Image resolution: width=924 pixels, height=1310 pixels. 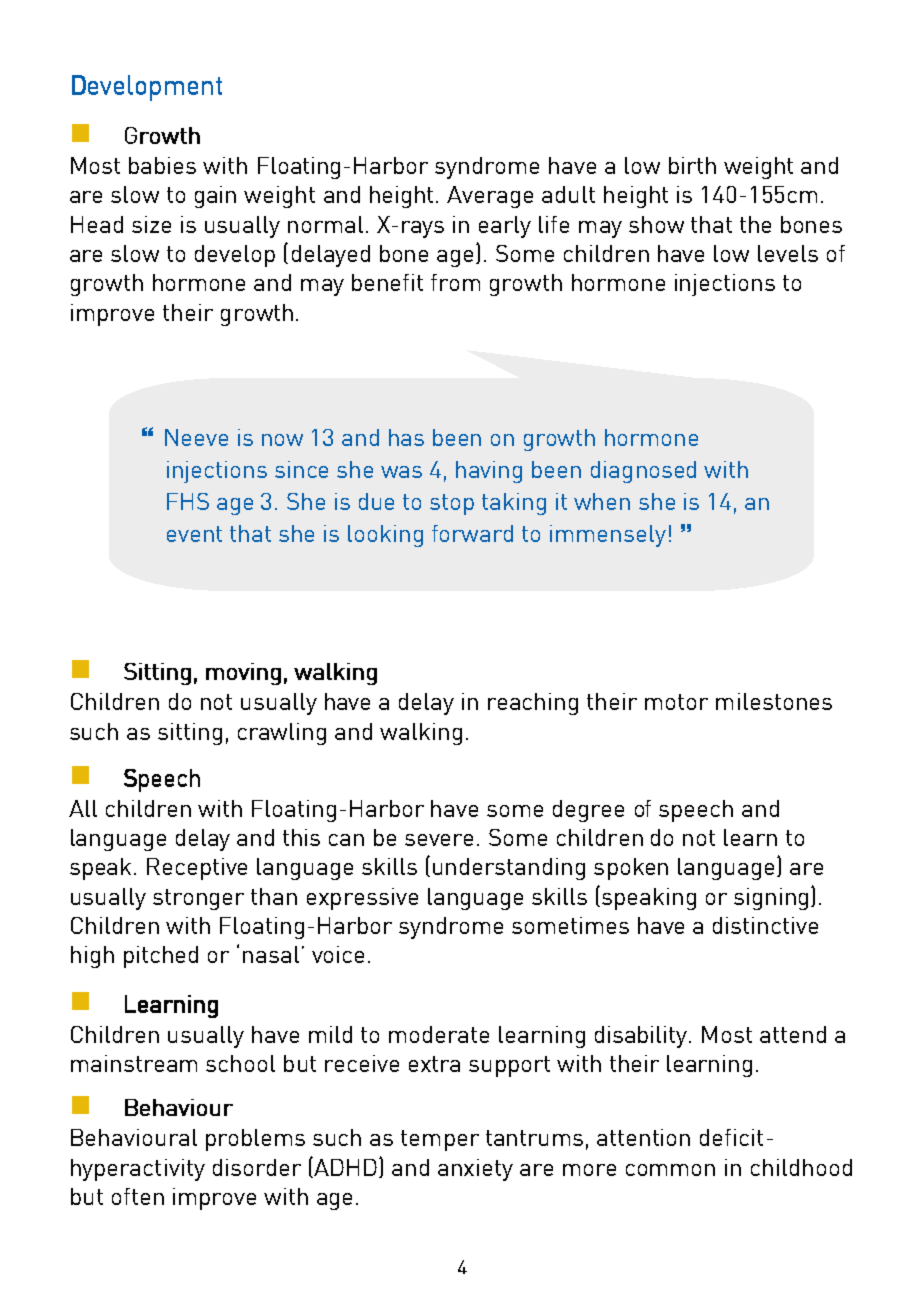 What do you see at coordinates (490, 197) in the document?
I see `Average` at bounding box center [490, 197].
